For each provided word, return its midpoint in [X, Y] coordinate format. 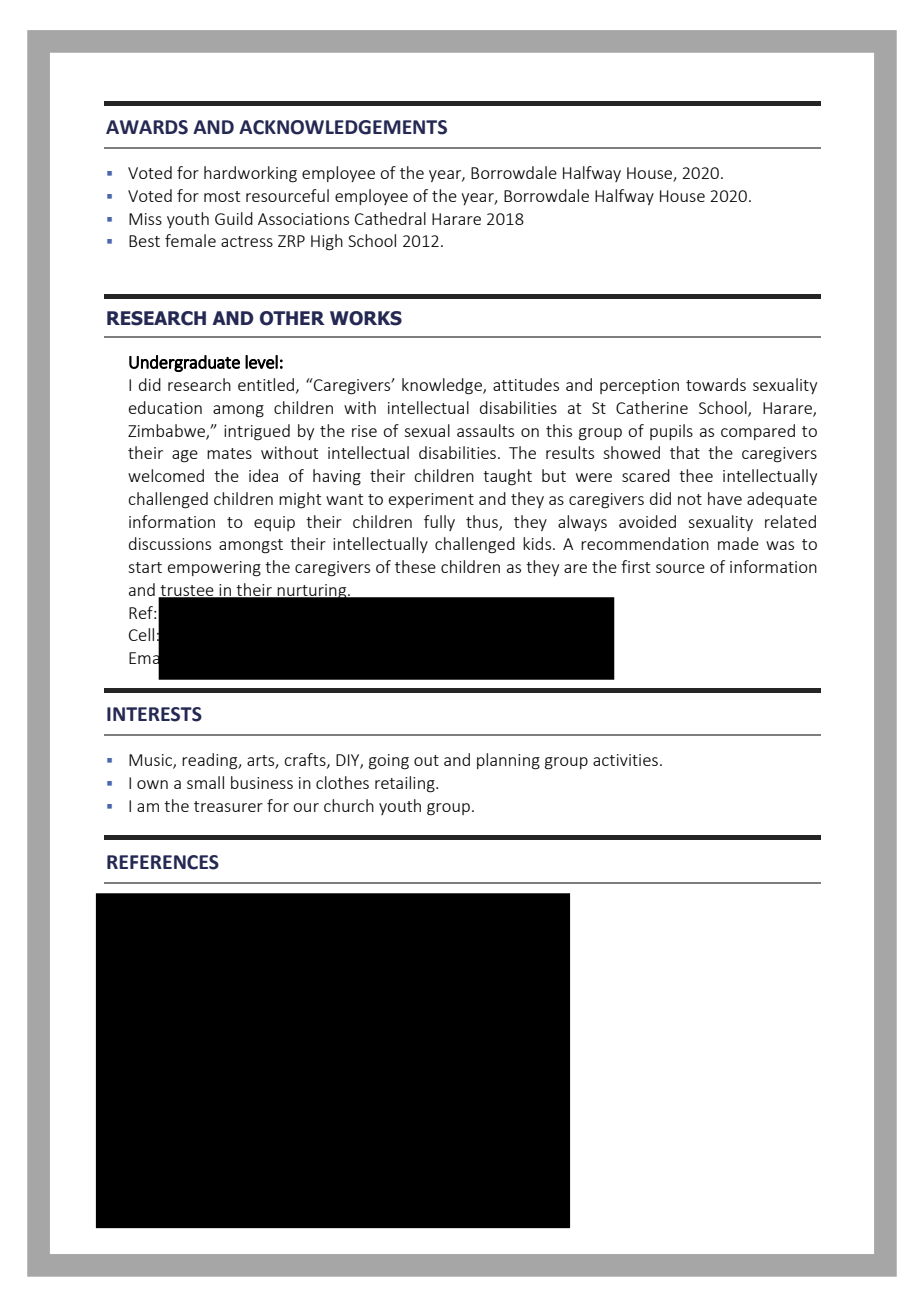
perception [639, 386]
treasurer [228, 806]
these [415, 566]
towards [716, 384]
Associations [303, 219]
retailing [406, 784]
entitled [266, 384]
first [635, 566]
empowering [214, 569]
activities [625, 760]
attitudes [526, 384]
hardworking [250, 174]
